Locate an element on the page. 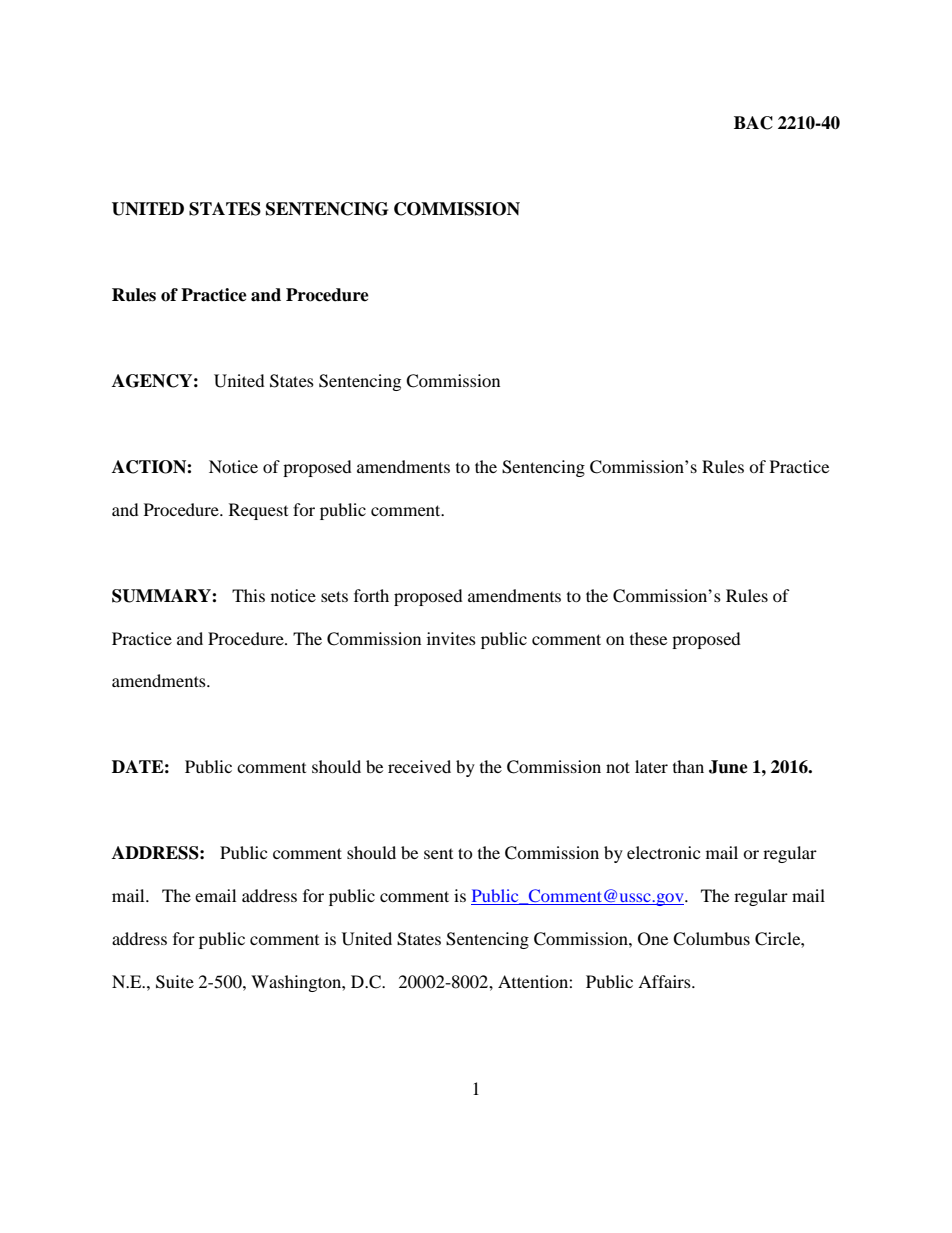 The image size is (952, 1233). SUMMARY is located at coordinates (162, 596).
